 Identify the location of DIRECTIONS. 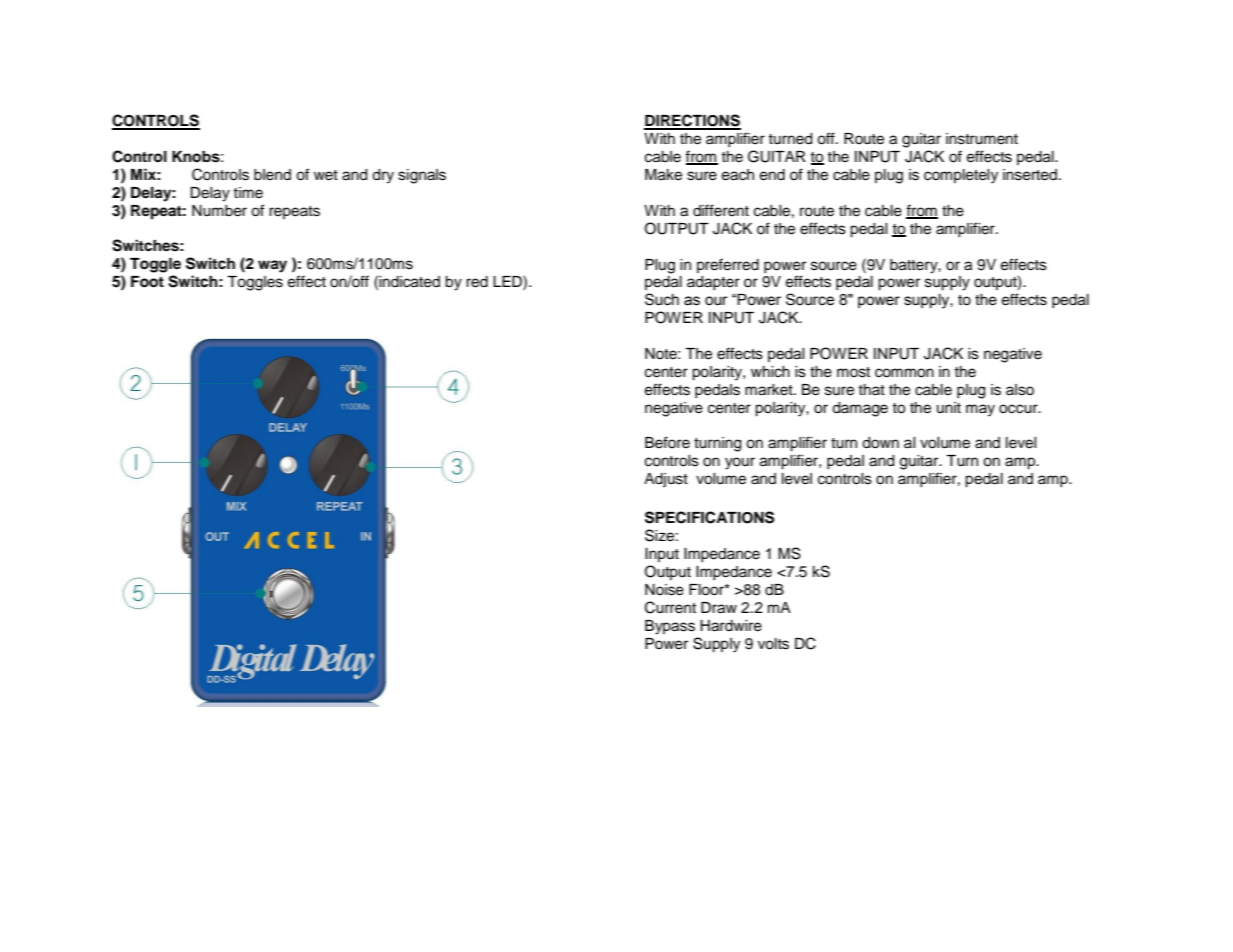
(692, 121).
